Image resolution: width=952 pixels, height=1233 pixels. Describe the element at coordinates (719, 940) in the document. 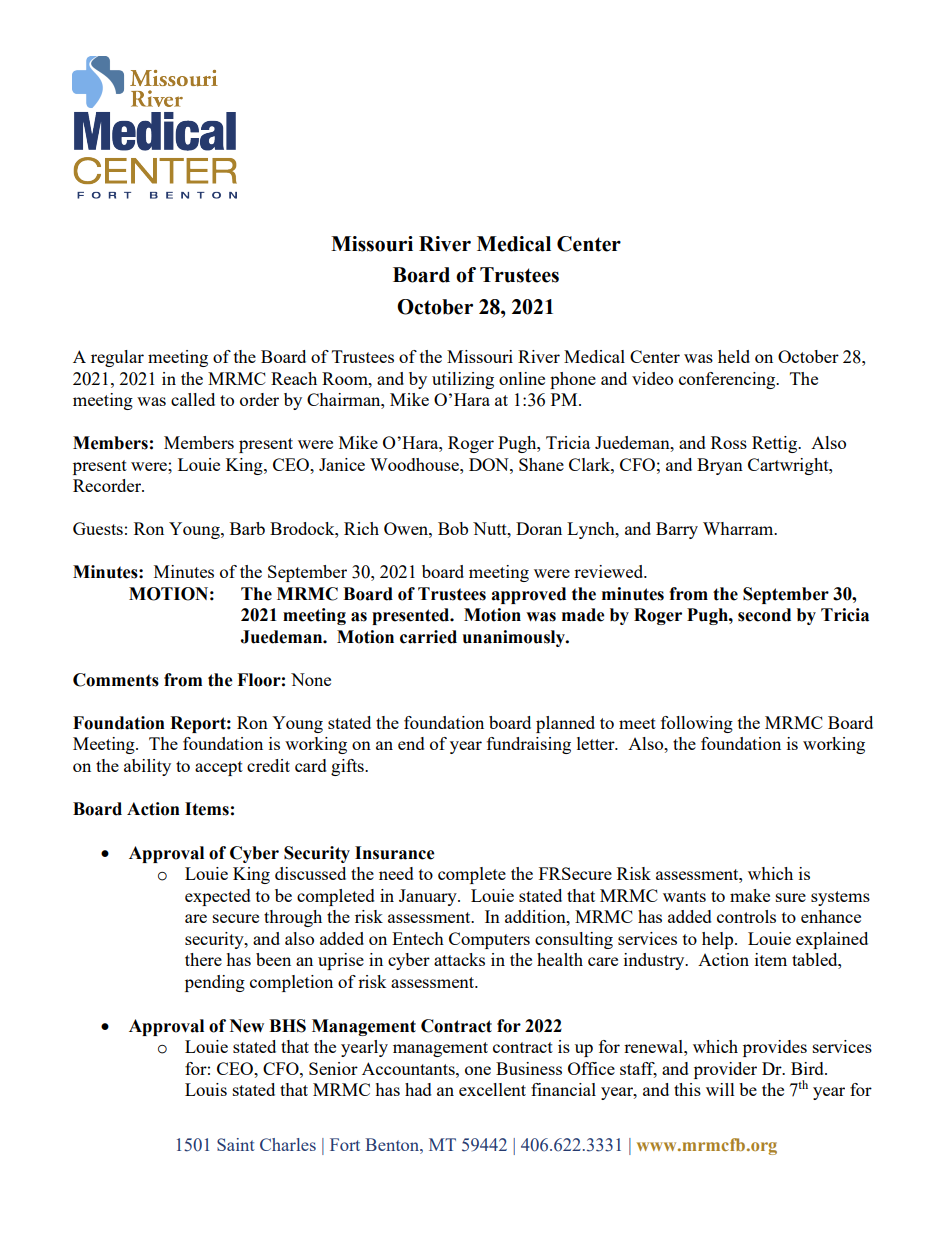

I see `help` at that location.
